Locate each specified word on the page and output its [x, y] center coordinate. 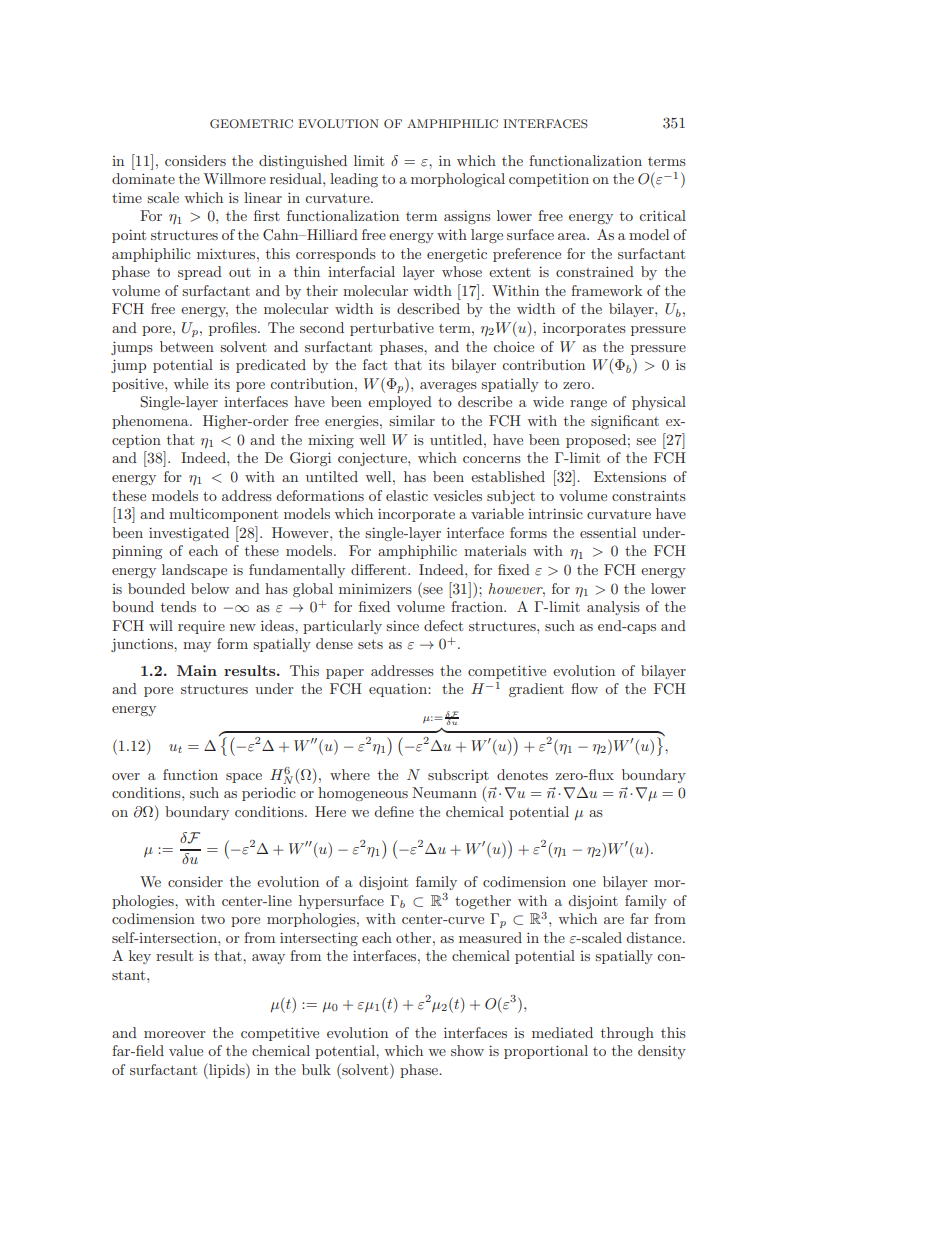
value [186, 1050]
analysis [613, 608]
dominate [143, 178]
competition [549, 180]
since [402, 625]
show [467, 1050]
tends [178, 606]
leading [354, 180]
